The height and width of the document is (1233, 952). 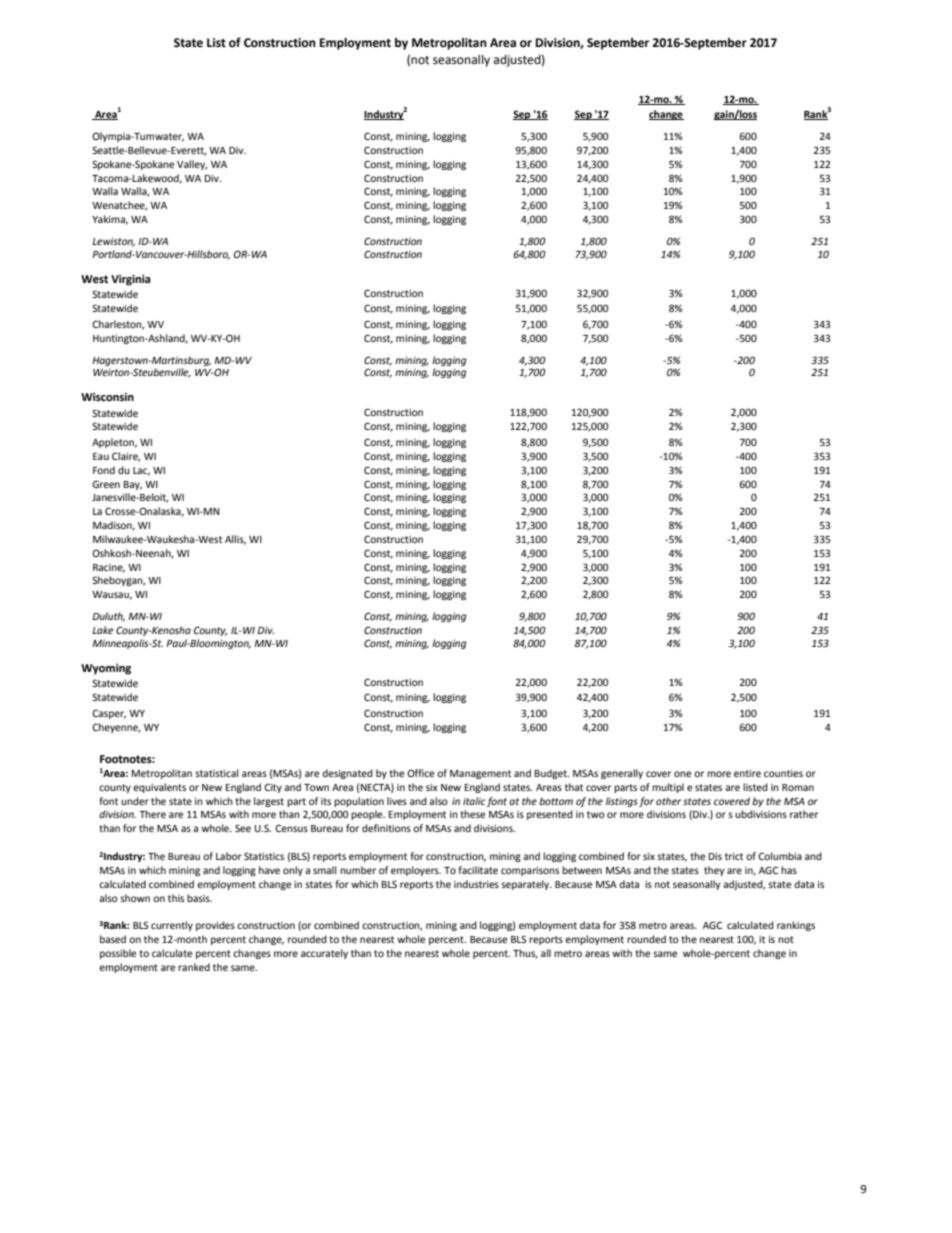 I want to click on Fond, so click(x=104, y=470).
